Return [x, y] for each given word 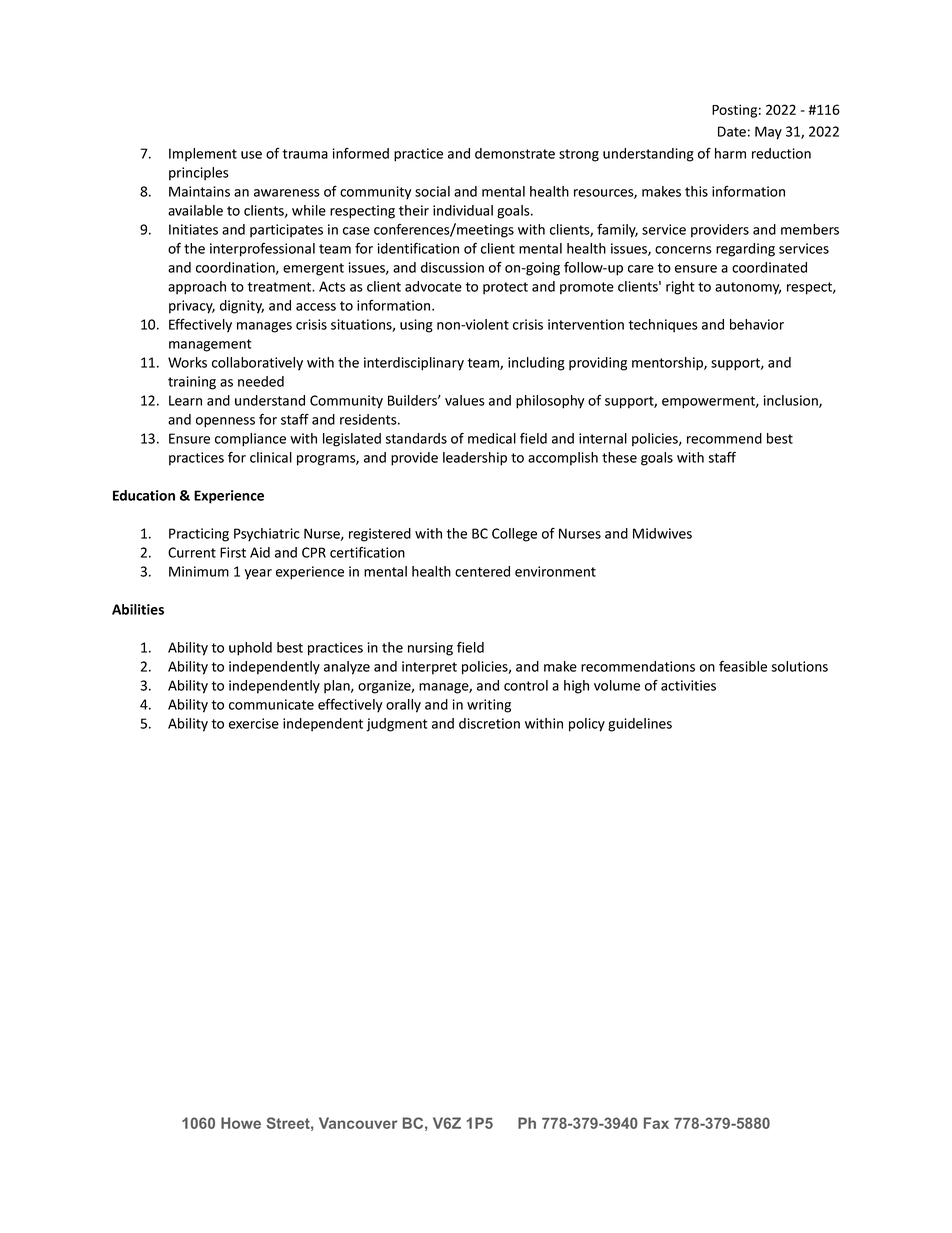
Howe [241, 1123]
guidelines [640, 725]
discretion [489, 723]
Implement [203, 155]
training [192, 383]
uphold [250, 649]
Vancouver [358, 1123]
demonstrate [515, 153]
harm [730, 153]
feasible [743, 666]
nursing [430, 649]
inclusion [791, 401]
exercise [254, 723]
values [465, 400]
